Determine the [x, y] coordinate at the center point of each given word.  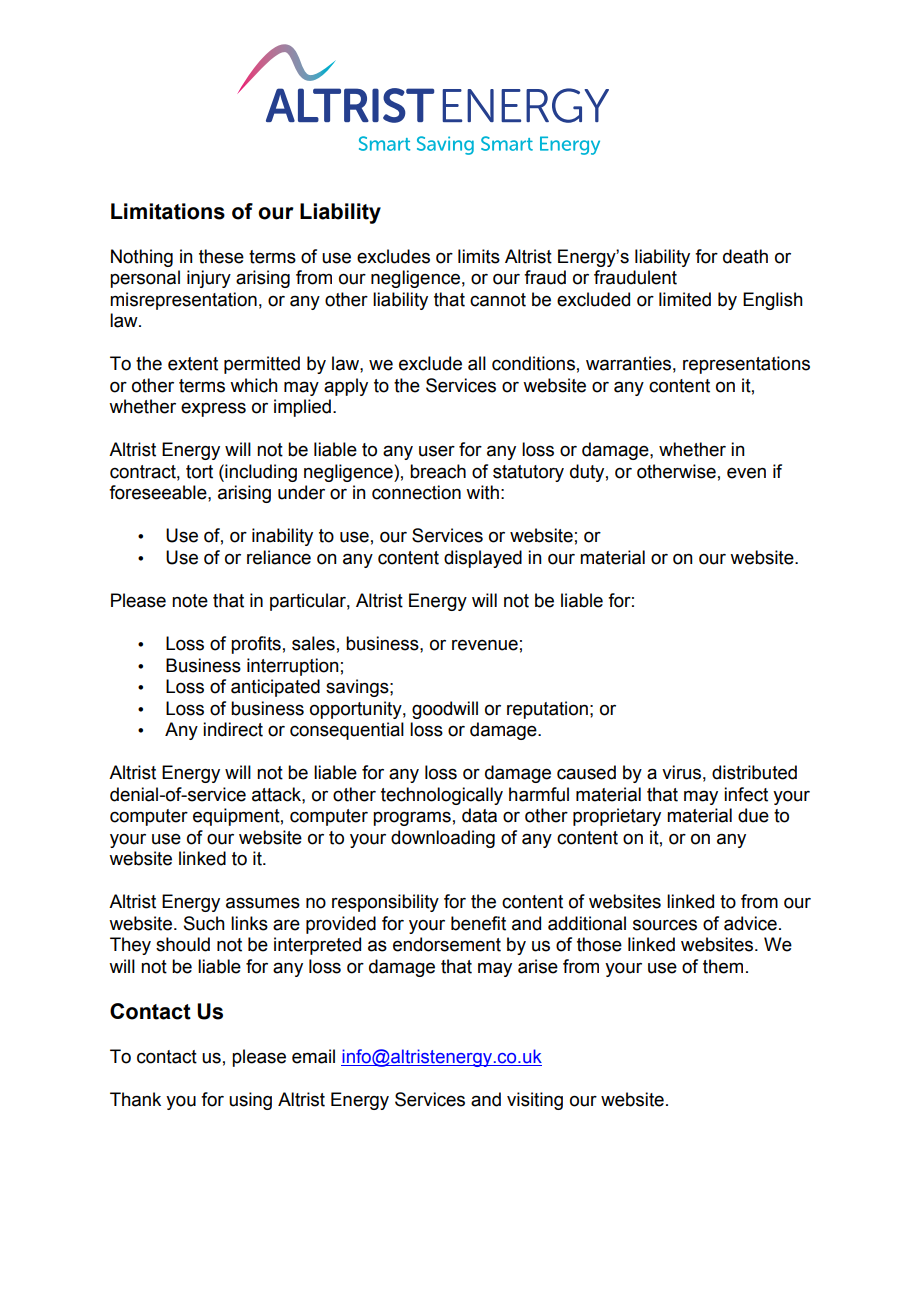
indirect [233, 729]
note [190, 601]
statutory [528, 473]
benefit [478, 923]
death [745, 256]
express [213, 409]
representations [746, 365]
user [437, 451]
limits [479, 256]
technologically [442, 796]
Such [204, 923]
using [250, 1101]
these [221, 256]
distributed [754, 772]
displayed [483, 559]
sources [665, 925]
